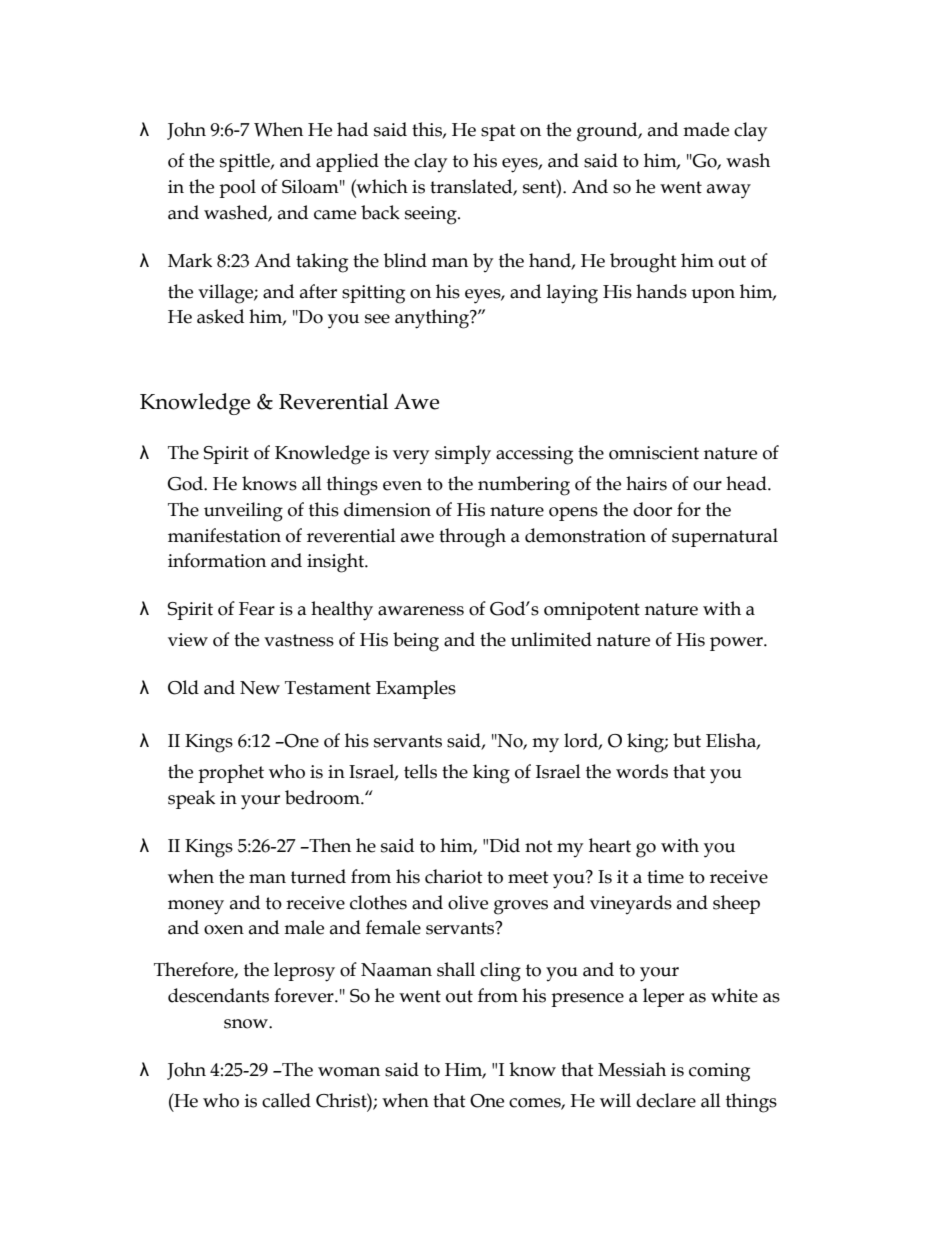 The image size is (952, 1233). I want to click on made, so click(706, 129).
